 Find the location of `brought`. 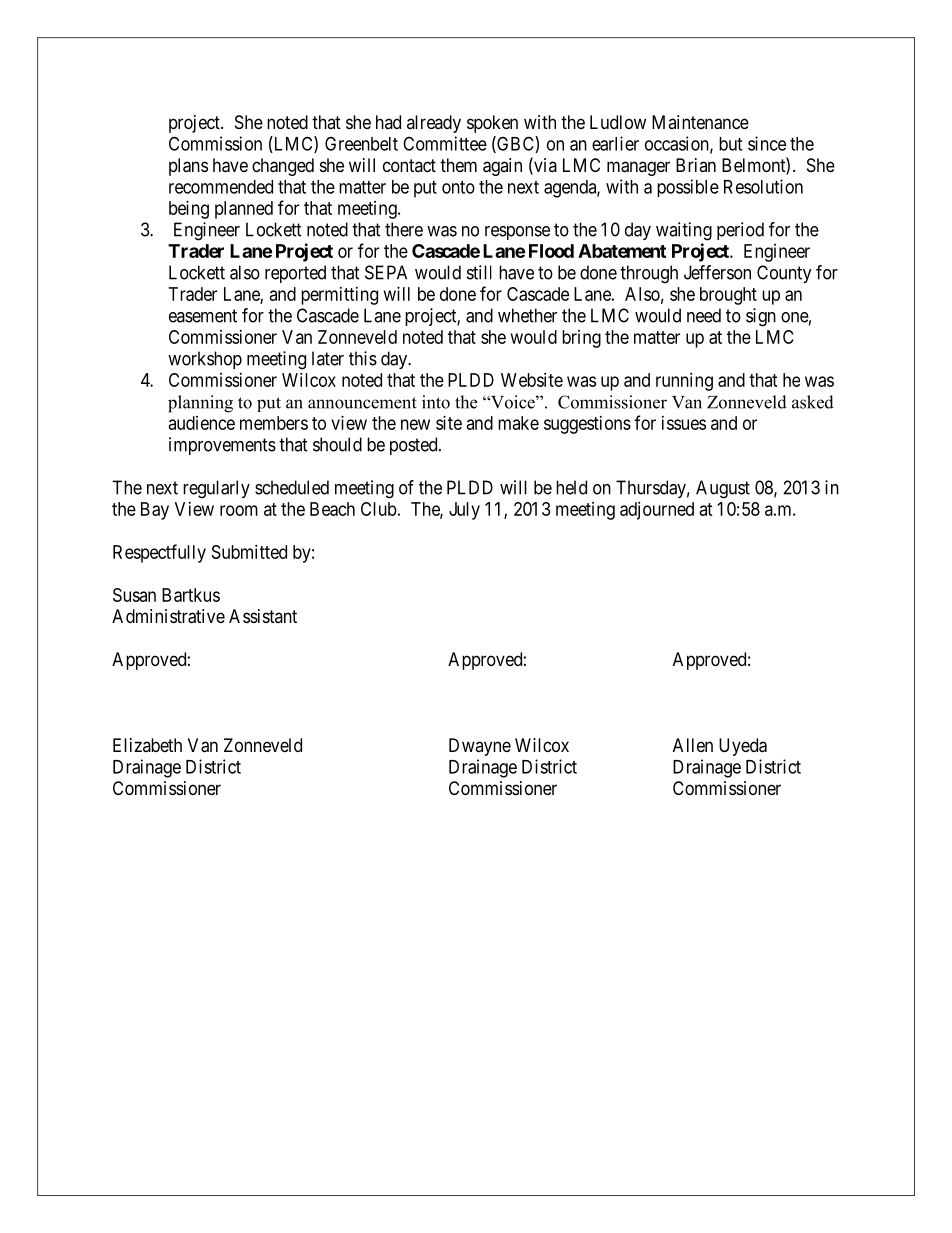

brought is located at coordinates (728, 296).
